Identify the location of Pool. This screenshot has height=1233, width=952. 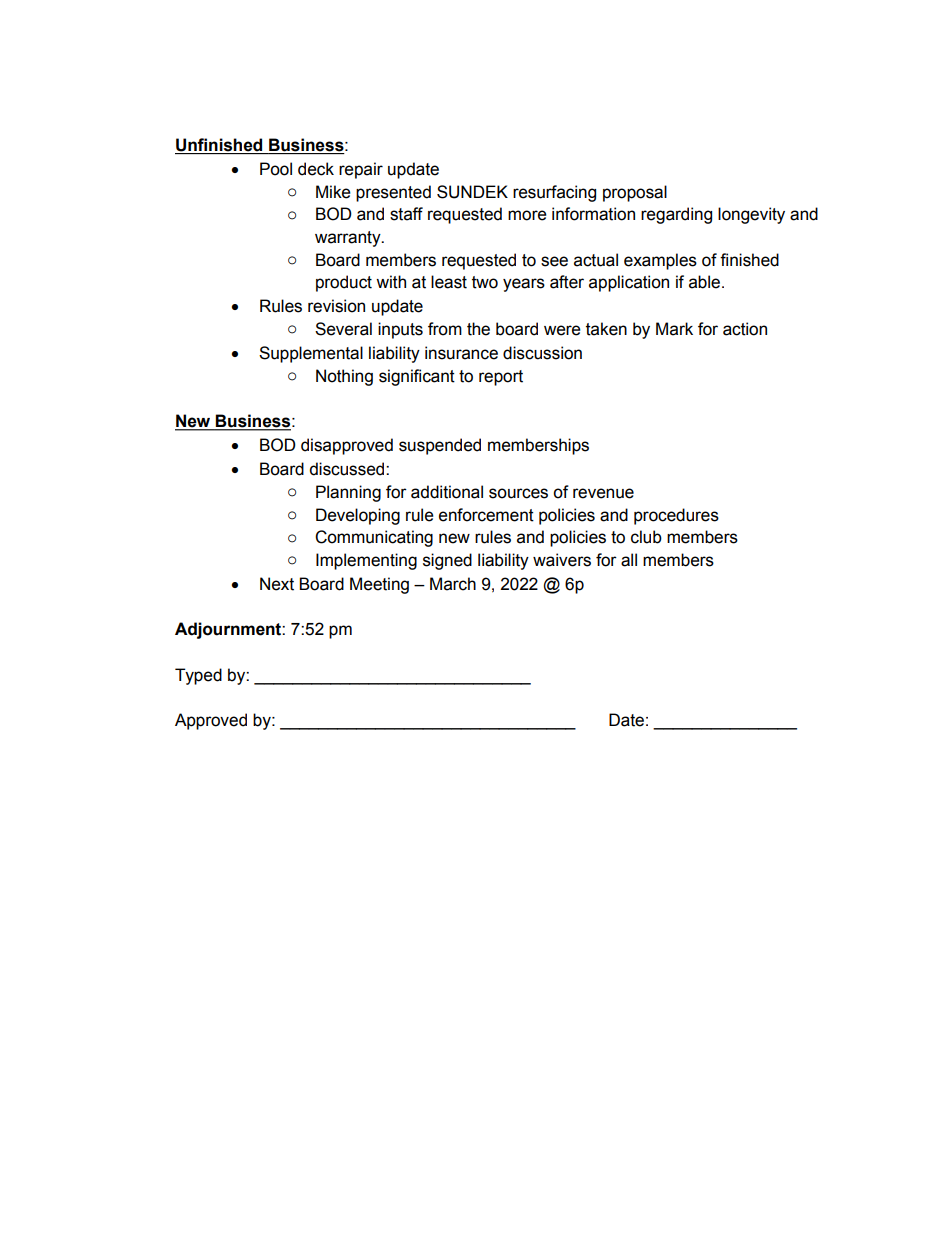
(276, 169).
